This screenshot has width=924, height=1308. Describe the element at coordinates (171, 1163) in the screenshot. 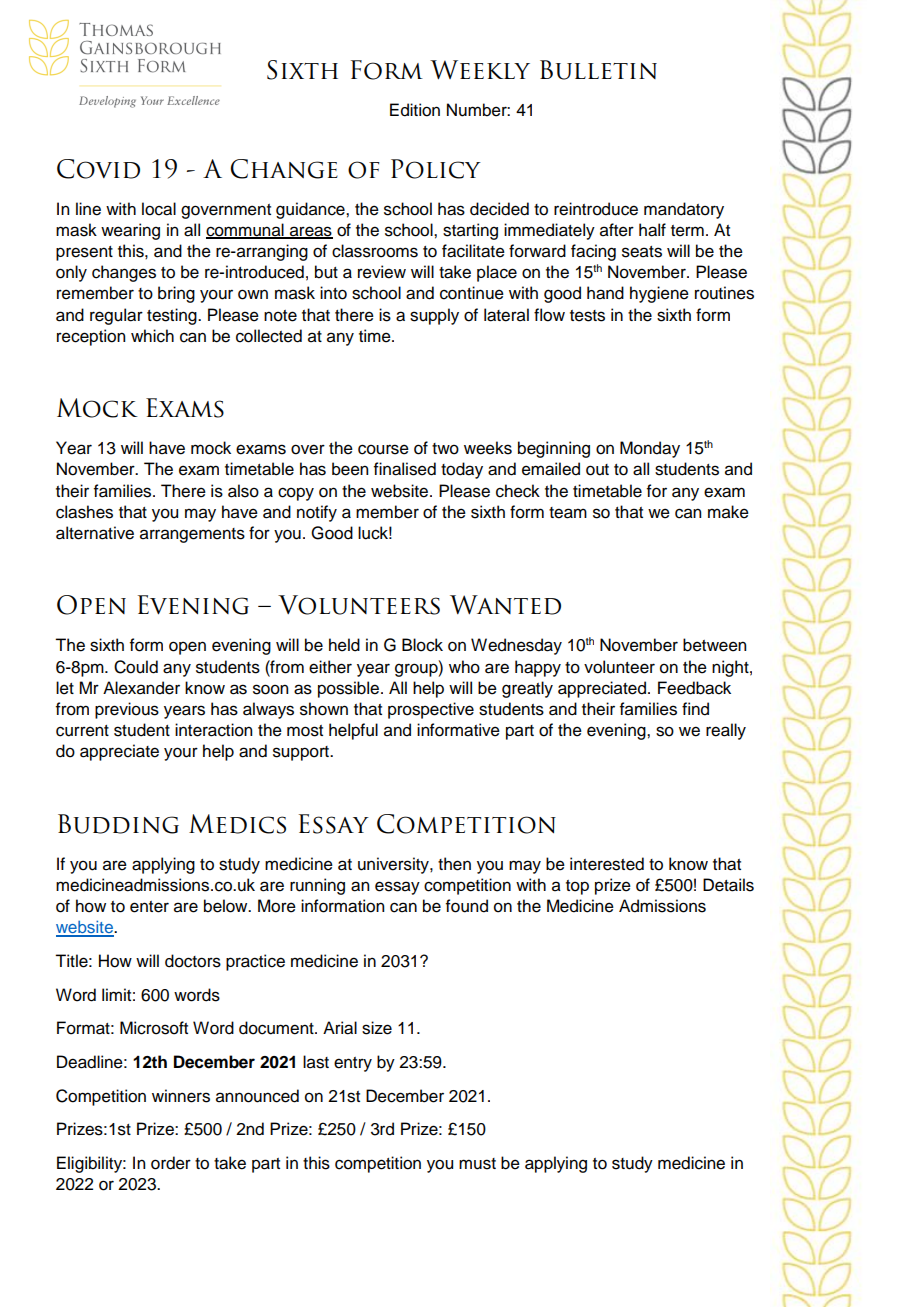

I see `order` at that location.
